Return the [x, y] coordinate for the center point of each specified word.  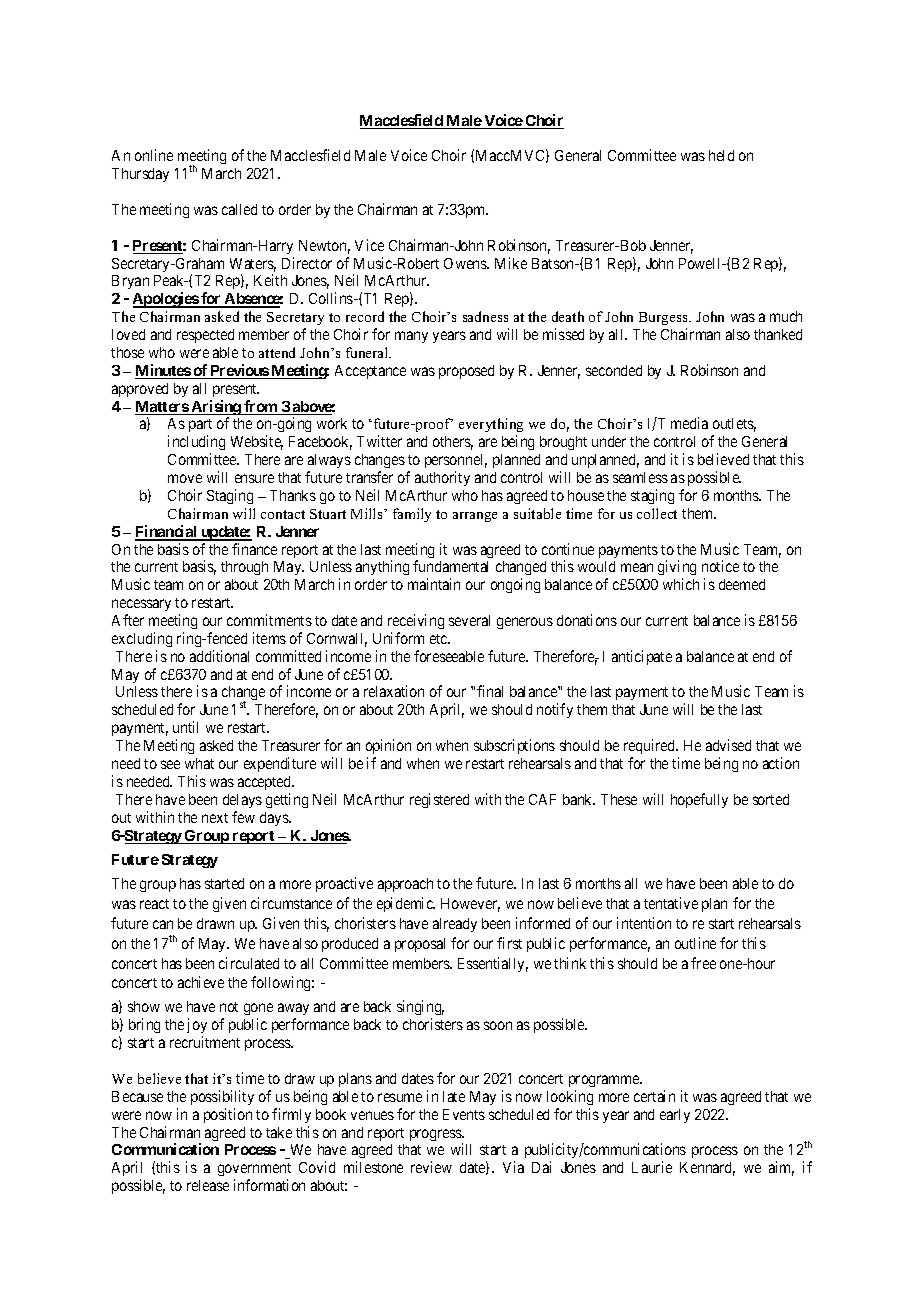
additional [219, 656]
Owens [466, 263]
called [239, 209]
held [721, 155]
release [208, 1185]
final [490, 691]
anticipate [642, 657]
